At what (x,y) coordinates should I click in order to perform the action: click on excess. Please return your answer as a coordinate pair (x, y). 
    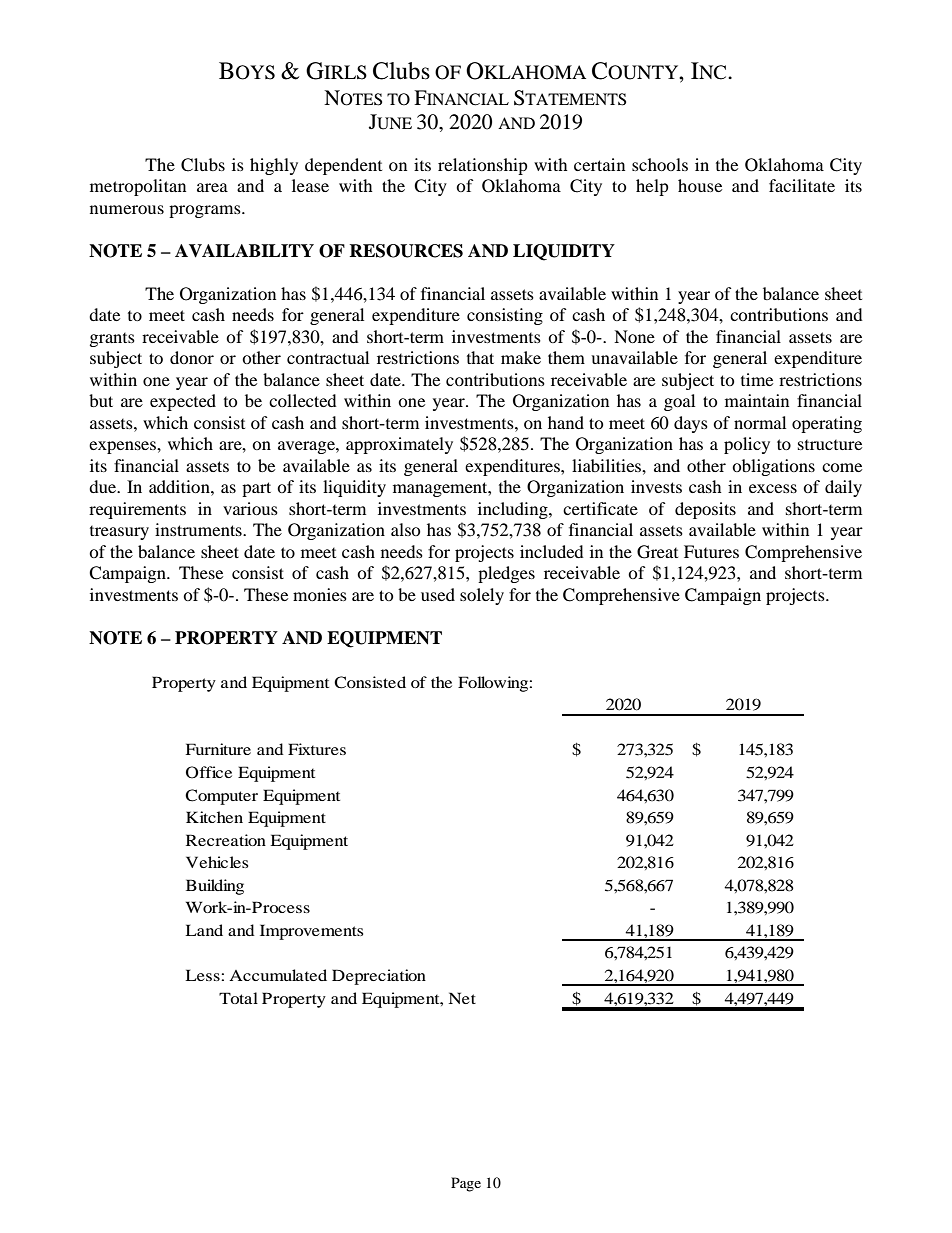
    Looking at the image, I should click on (773, 488).
